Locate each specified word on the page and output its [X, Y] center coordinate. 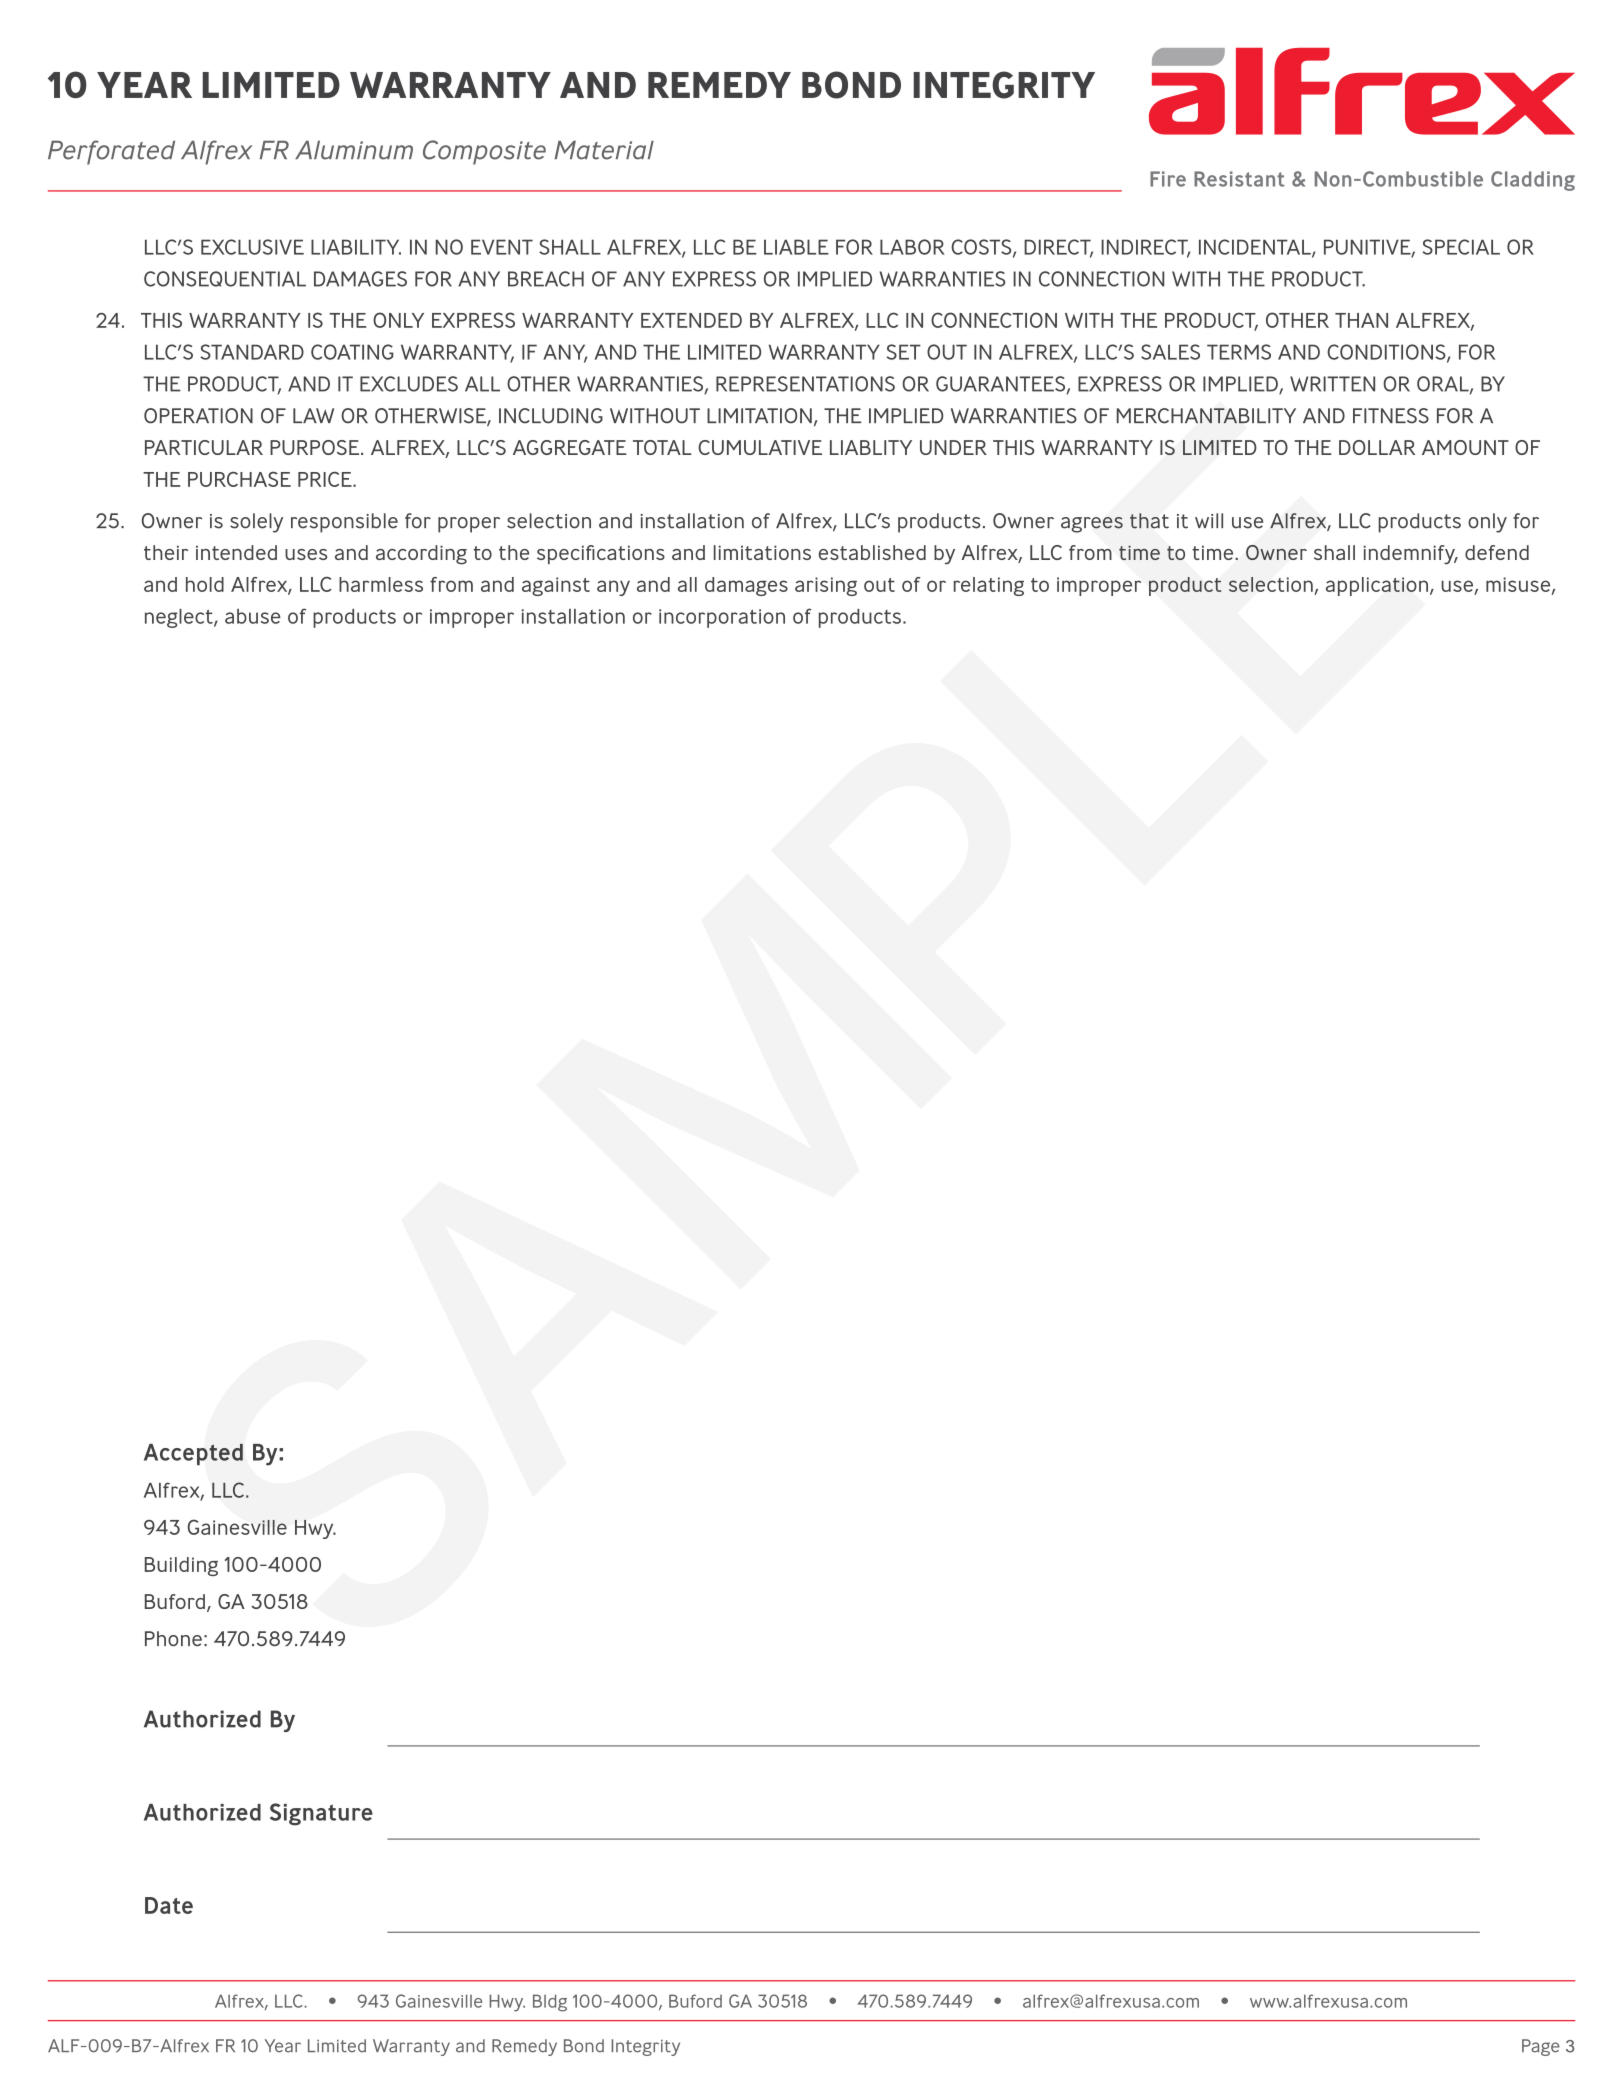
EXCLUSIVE [252, 247]
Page [1541, 2047]
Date [169, 1905]
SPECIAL [1461, 247]
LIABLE [796, 247]
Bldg [550, 2003]
